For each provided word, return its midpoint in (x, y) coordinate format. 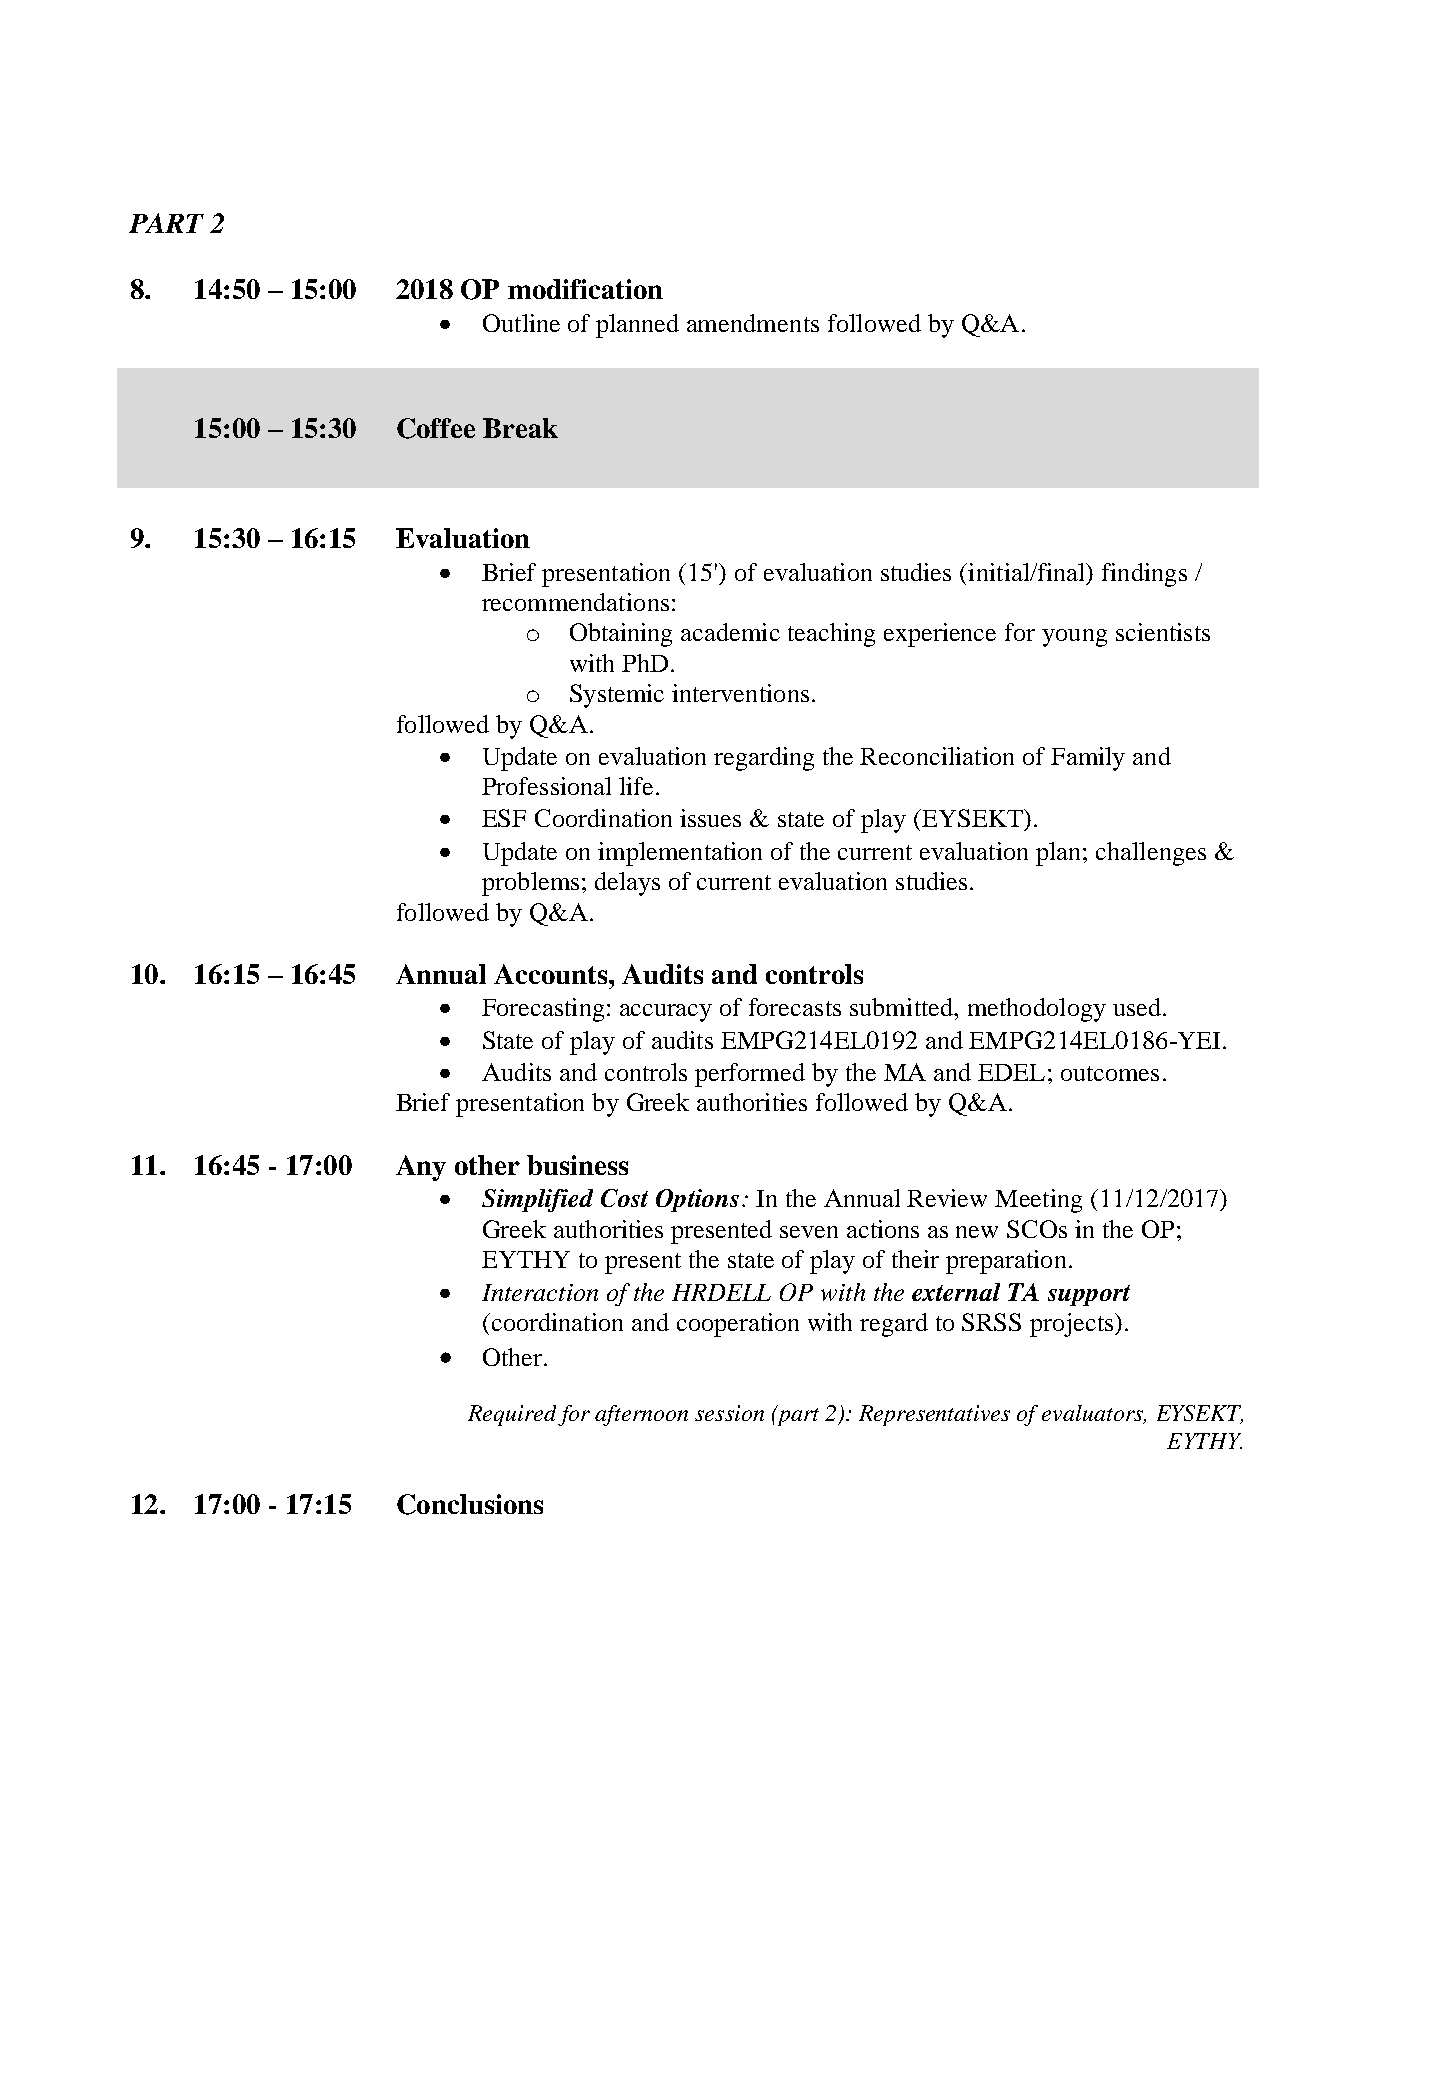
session (729, 1413)
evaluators (1093, 1414)
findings (1144, 575)
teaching (831, 635)
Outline (521, 323)
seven (809, 1232)
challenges (1151, 854)
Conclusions (470, 1504)
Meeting (1038, 1201)
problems (530, 884)
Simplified (537, 1200)
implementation (680, 854)
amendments (753, 323)
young (1074, 638)
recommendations (575, 602)
